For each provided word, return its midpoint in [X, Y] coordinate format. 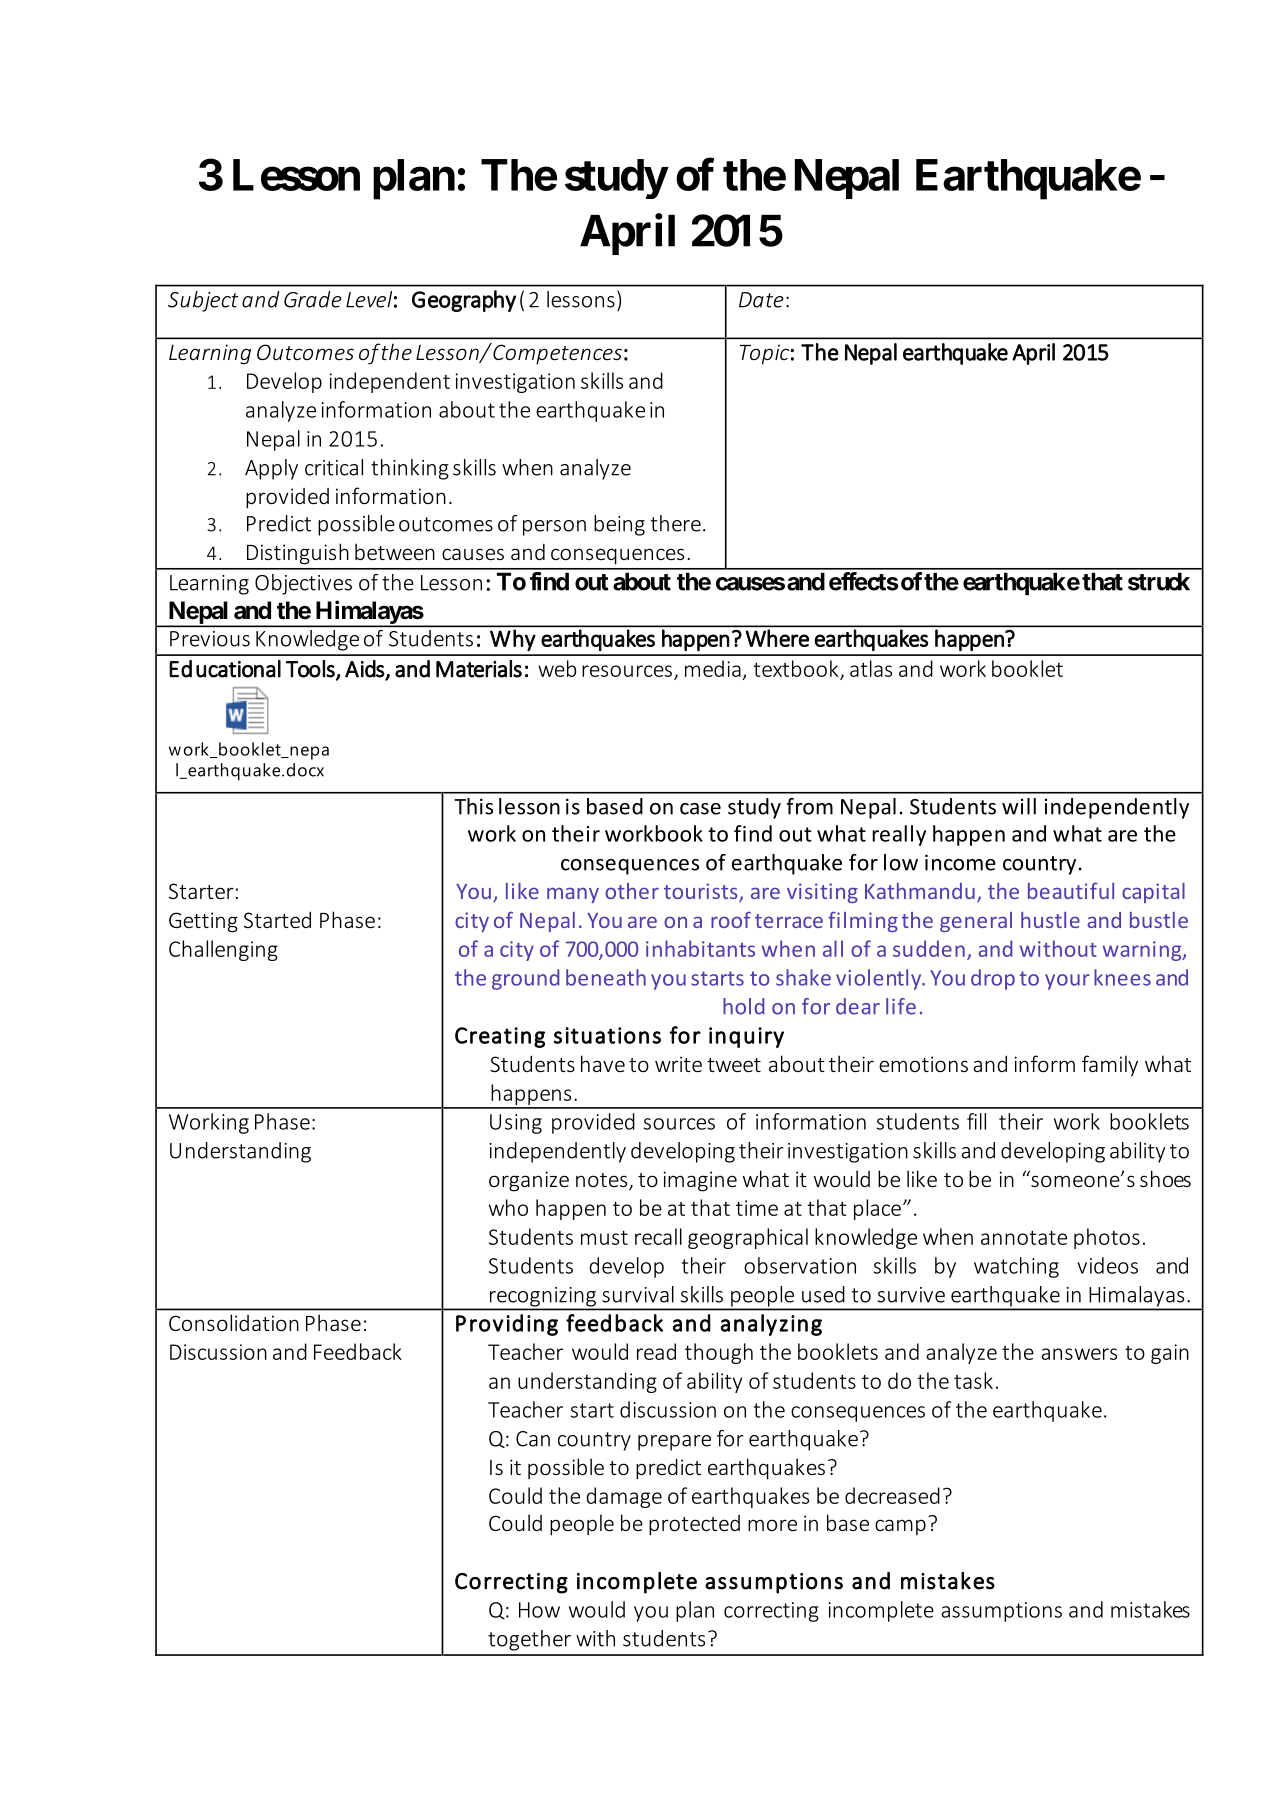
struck [1159, 582]
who [508, 1207]
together [529, 1640]
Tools [311, 669]
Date [761, 300]
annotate [1024, 1237]
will [1019, 806]
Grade [313, 299]
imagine [700, 1181]
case [700, 809]
